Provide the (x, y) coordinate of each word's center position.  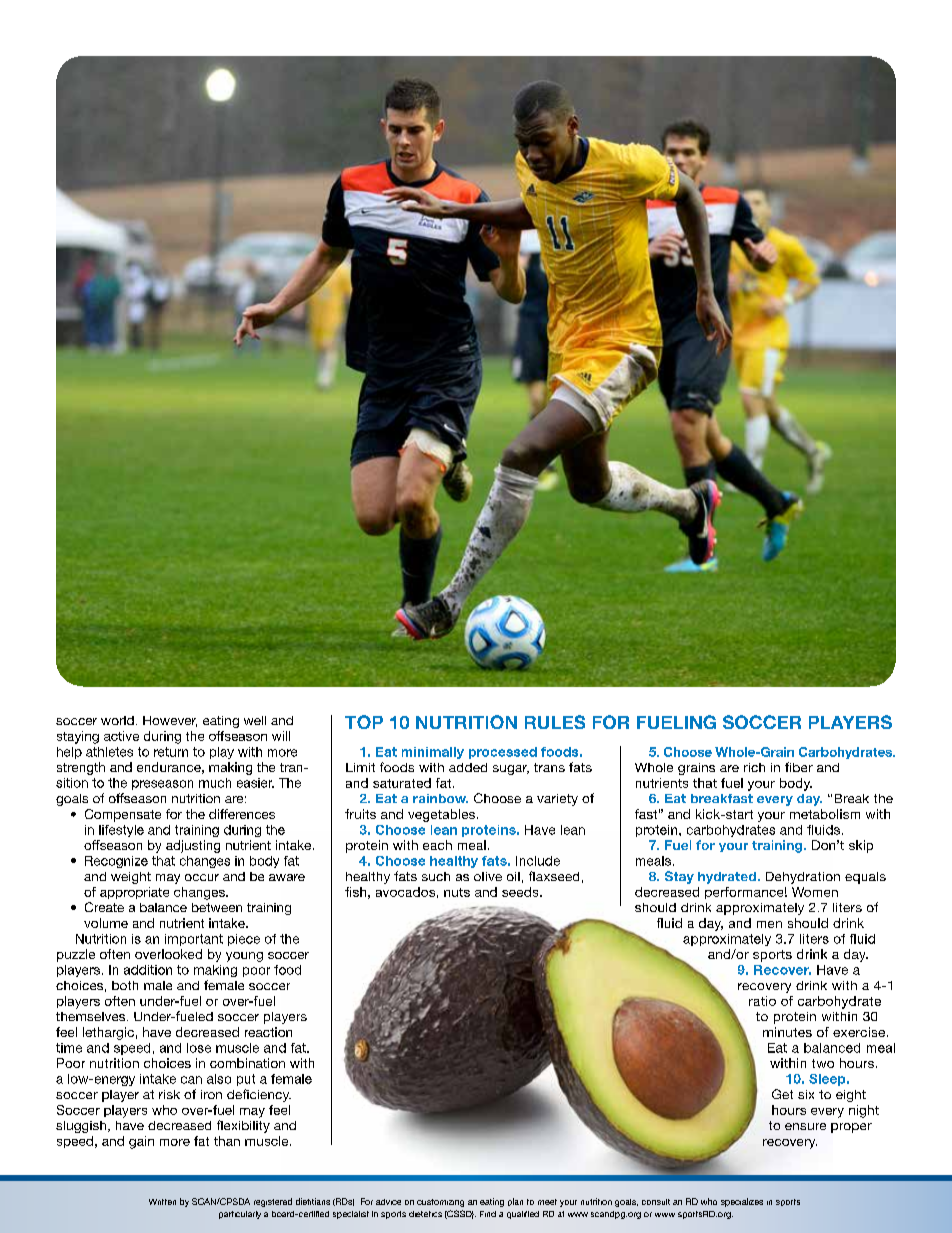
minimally (433, 753)
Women (815, 892)
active (121, 736)
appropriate (134, 893)
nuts (457, 892)
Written (162, 1202)
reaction (268, 1032)
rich (754, 767)
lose (199, 1048)
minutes (787, 1032)
